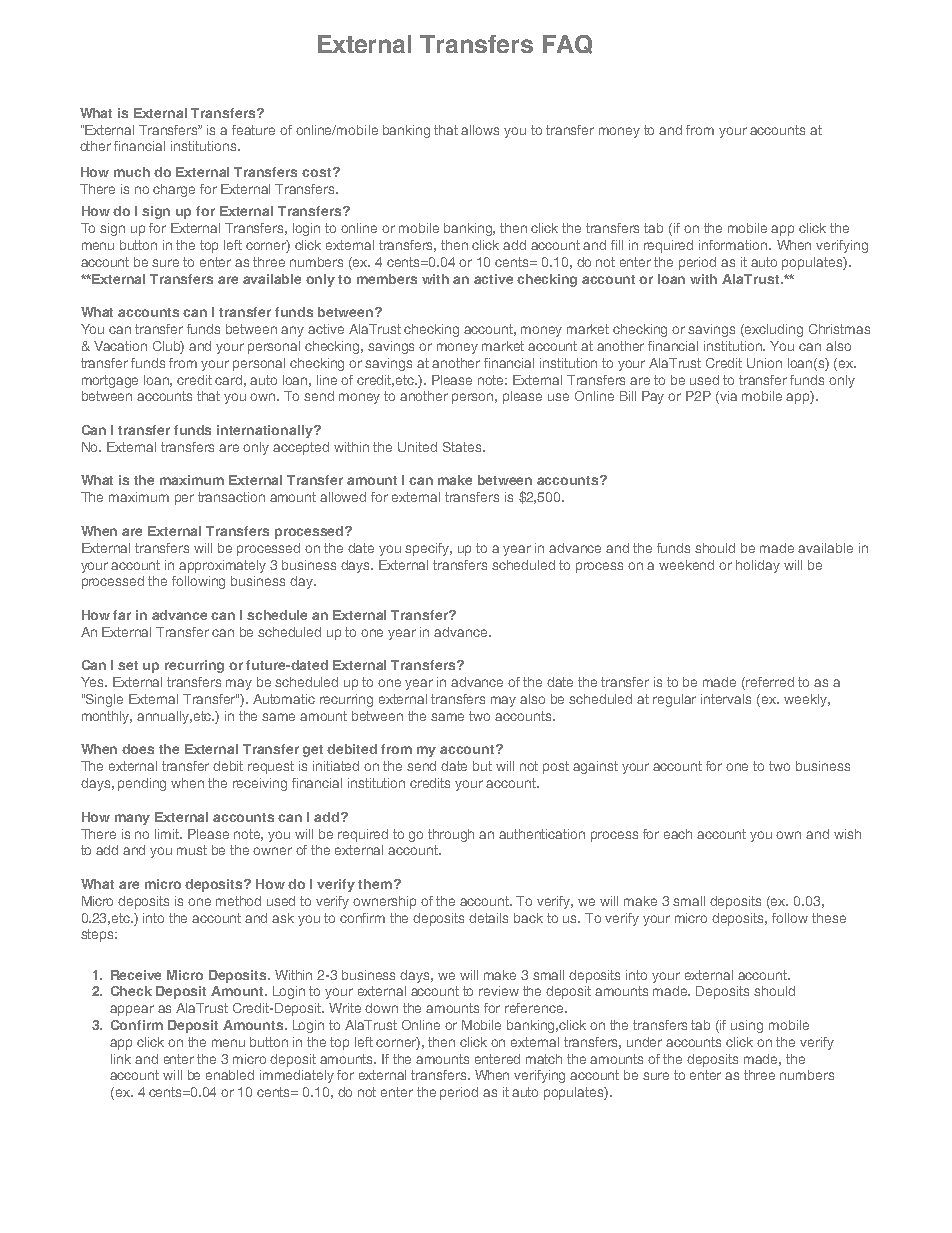 This document has width=952, height=1233. I want to click on through, so click(451, 835).
